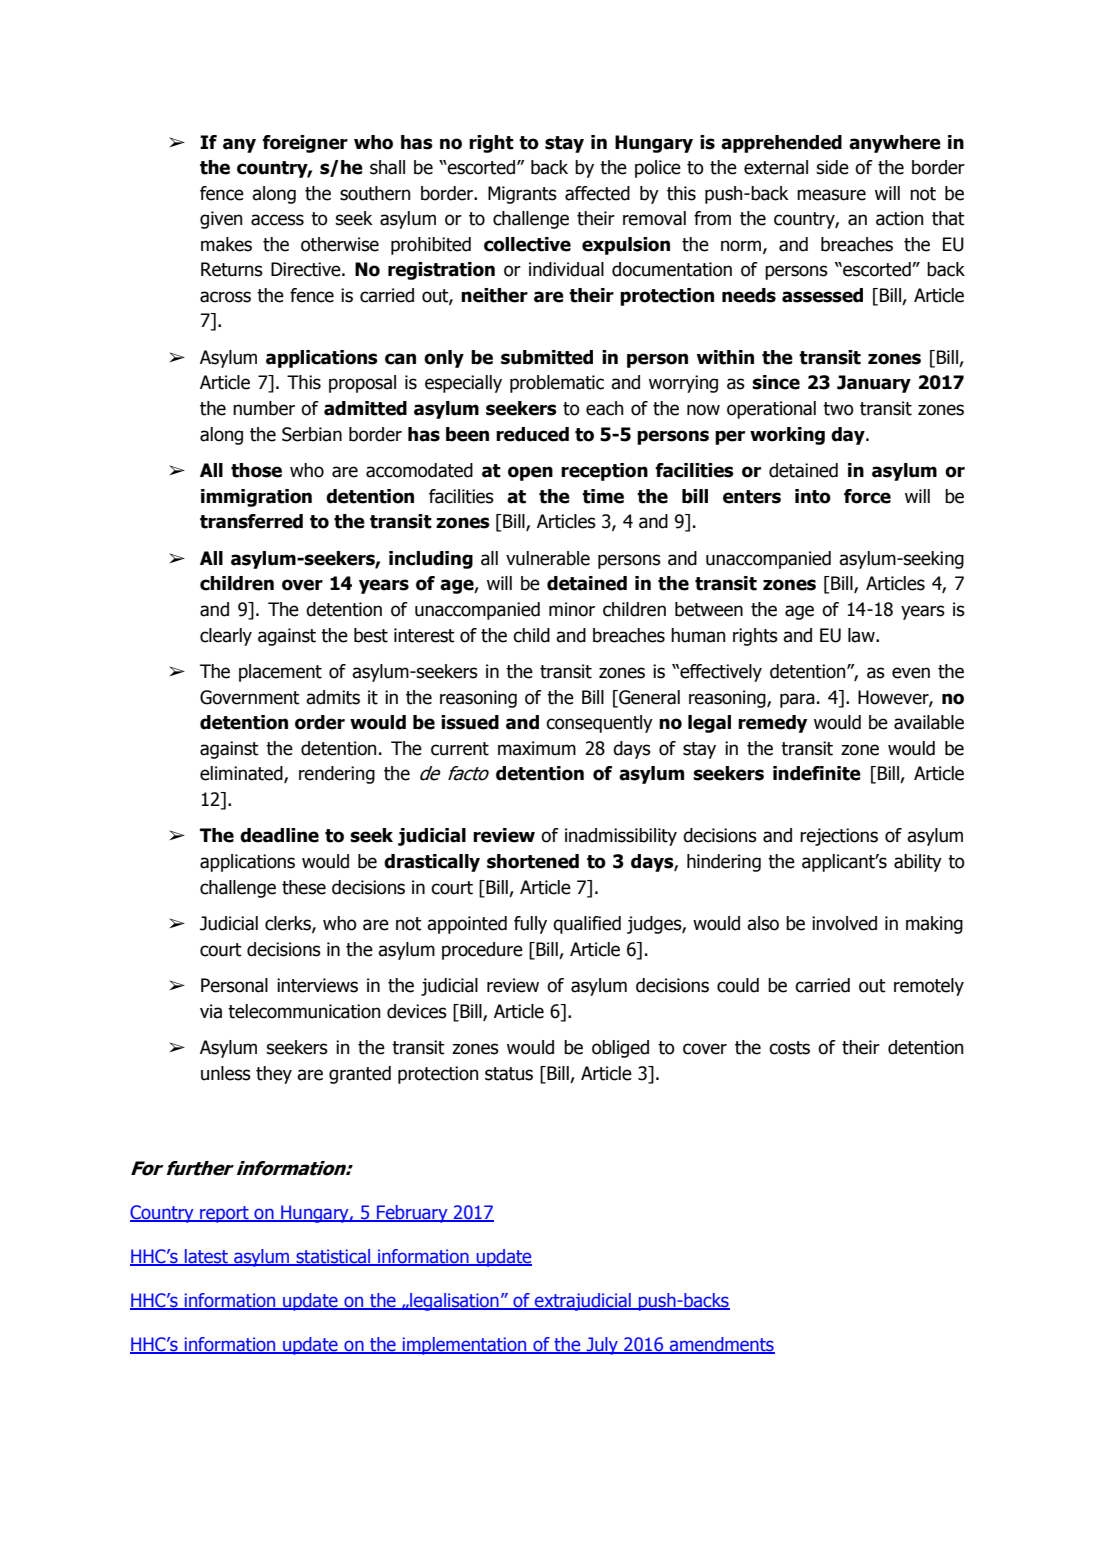 Image resolution: width=1095 pixels, height=1549 pixels. I want to click on affected, so click(597, 193).
